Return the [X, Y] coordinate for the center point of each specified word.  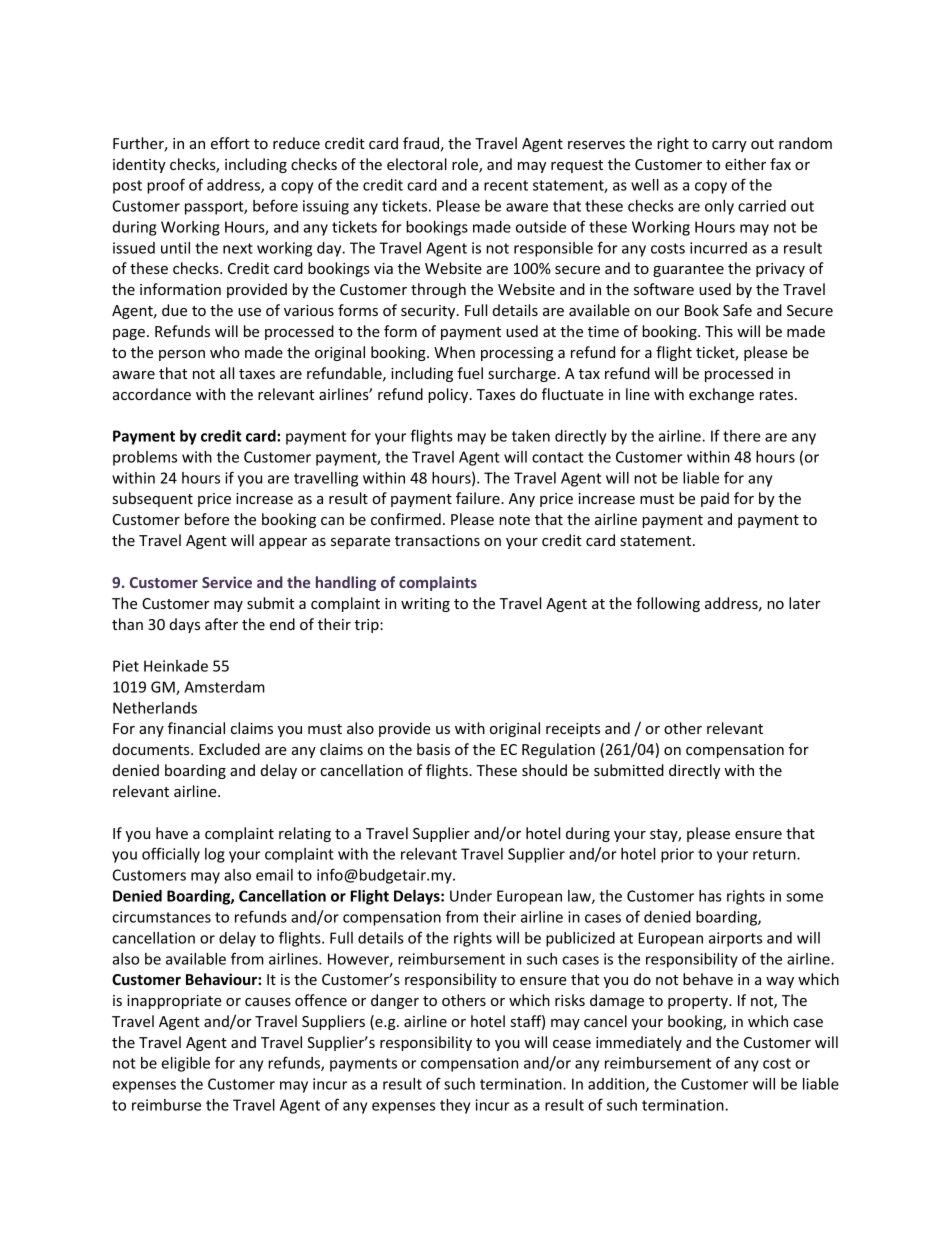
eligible [185, 1064]
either [745, 164]
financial [196, 728]
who [225, 352]
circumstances [161, 917]
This [719, 331]
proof [166, 186]
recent [506, 185]
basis [433, 749]
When [454, 352]
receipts [573, 730]
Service [227, 582]
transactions [437, 540]
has [710, 896]
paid [715, 499]
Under [471, 896]
